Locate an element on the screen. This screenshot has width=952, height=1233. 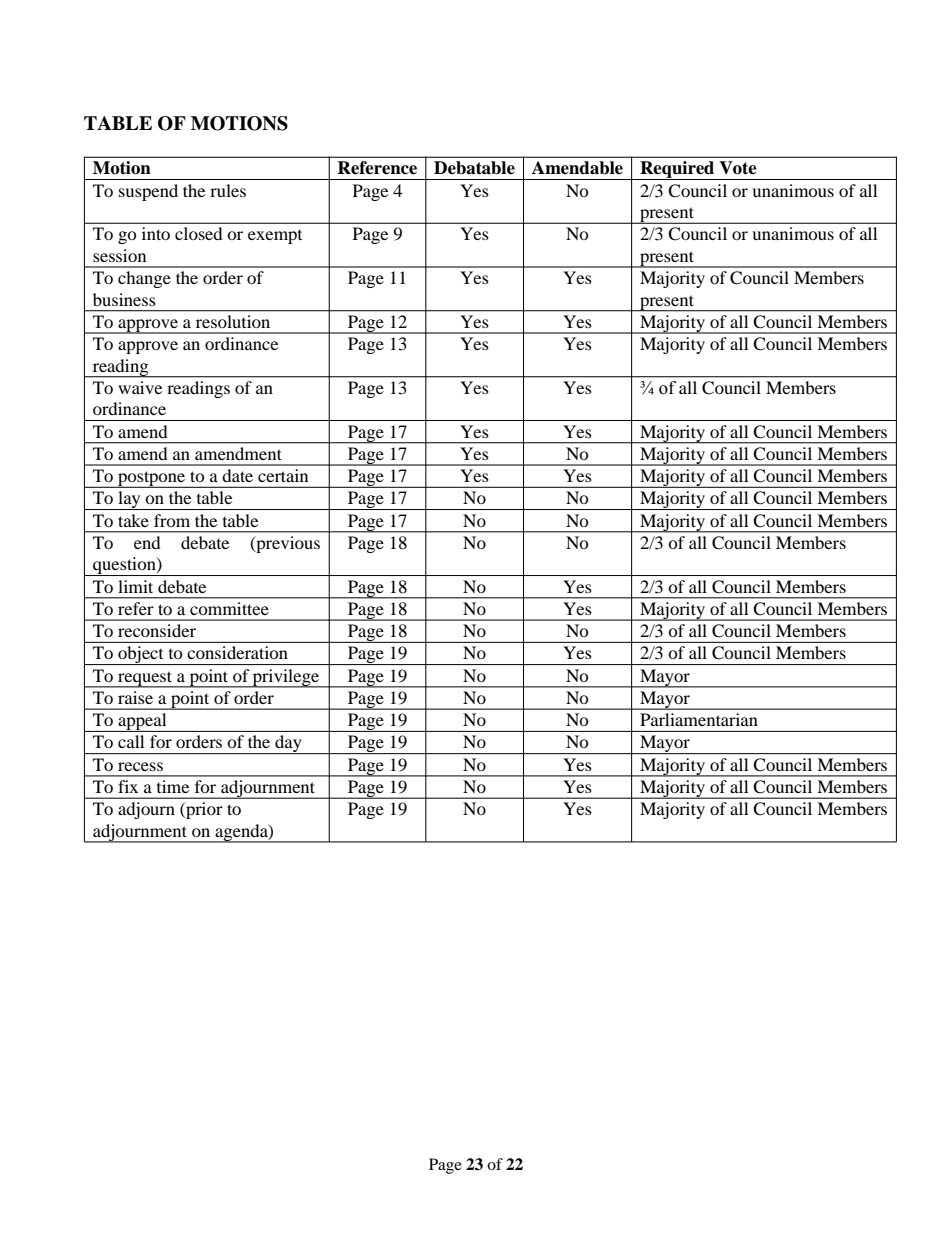
Required is located at coordinates (677, 170).
